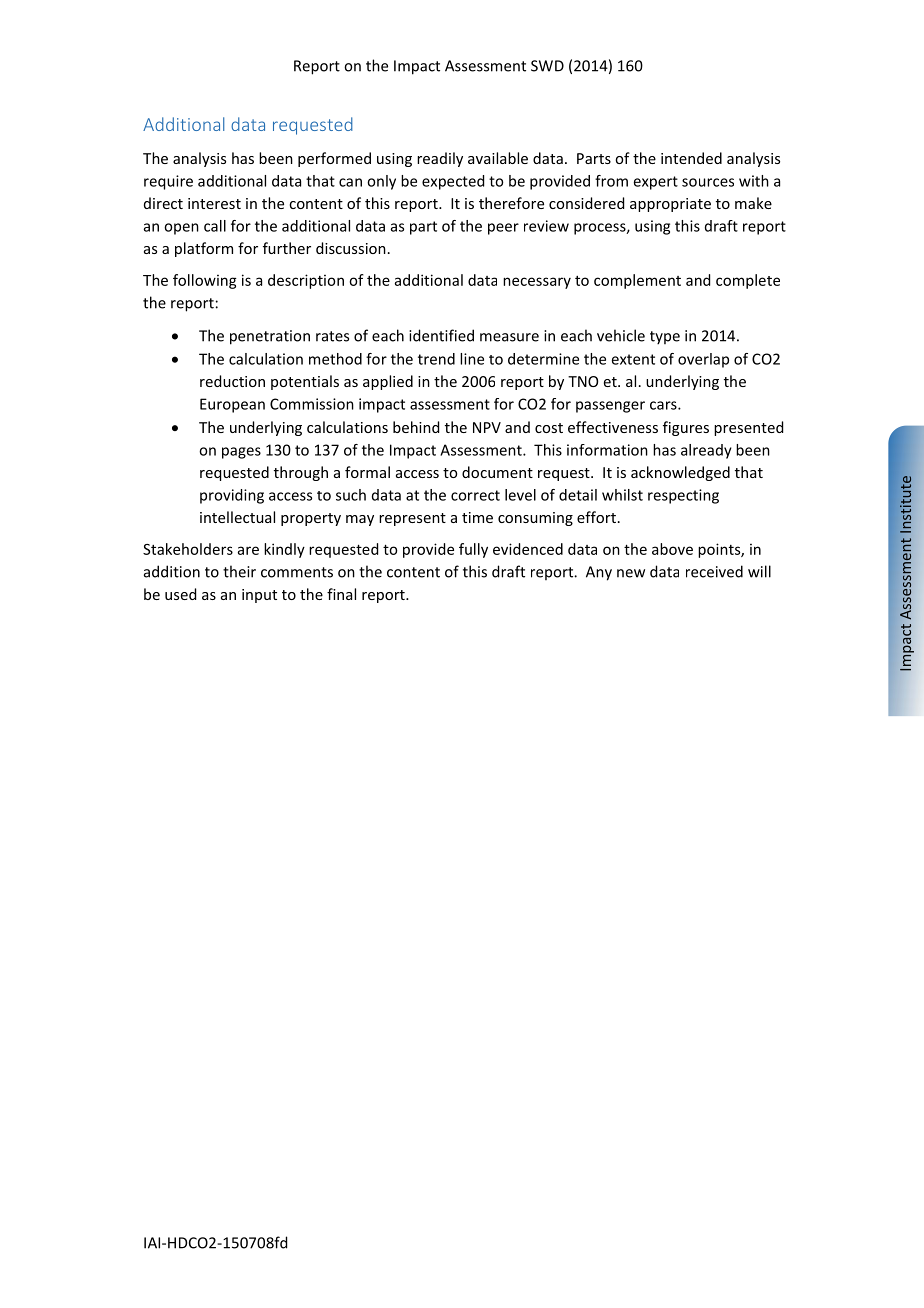  I want to click on performed, so click(334, 159).
